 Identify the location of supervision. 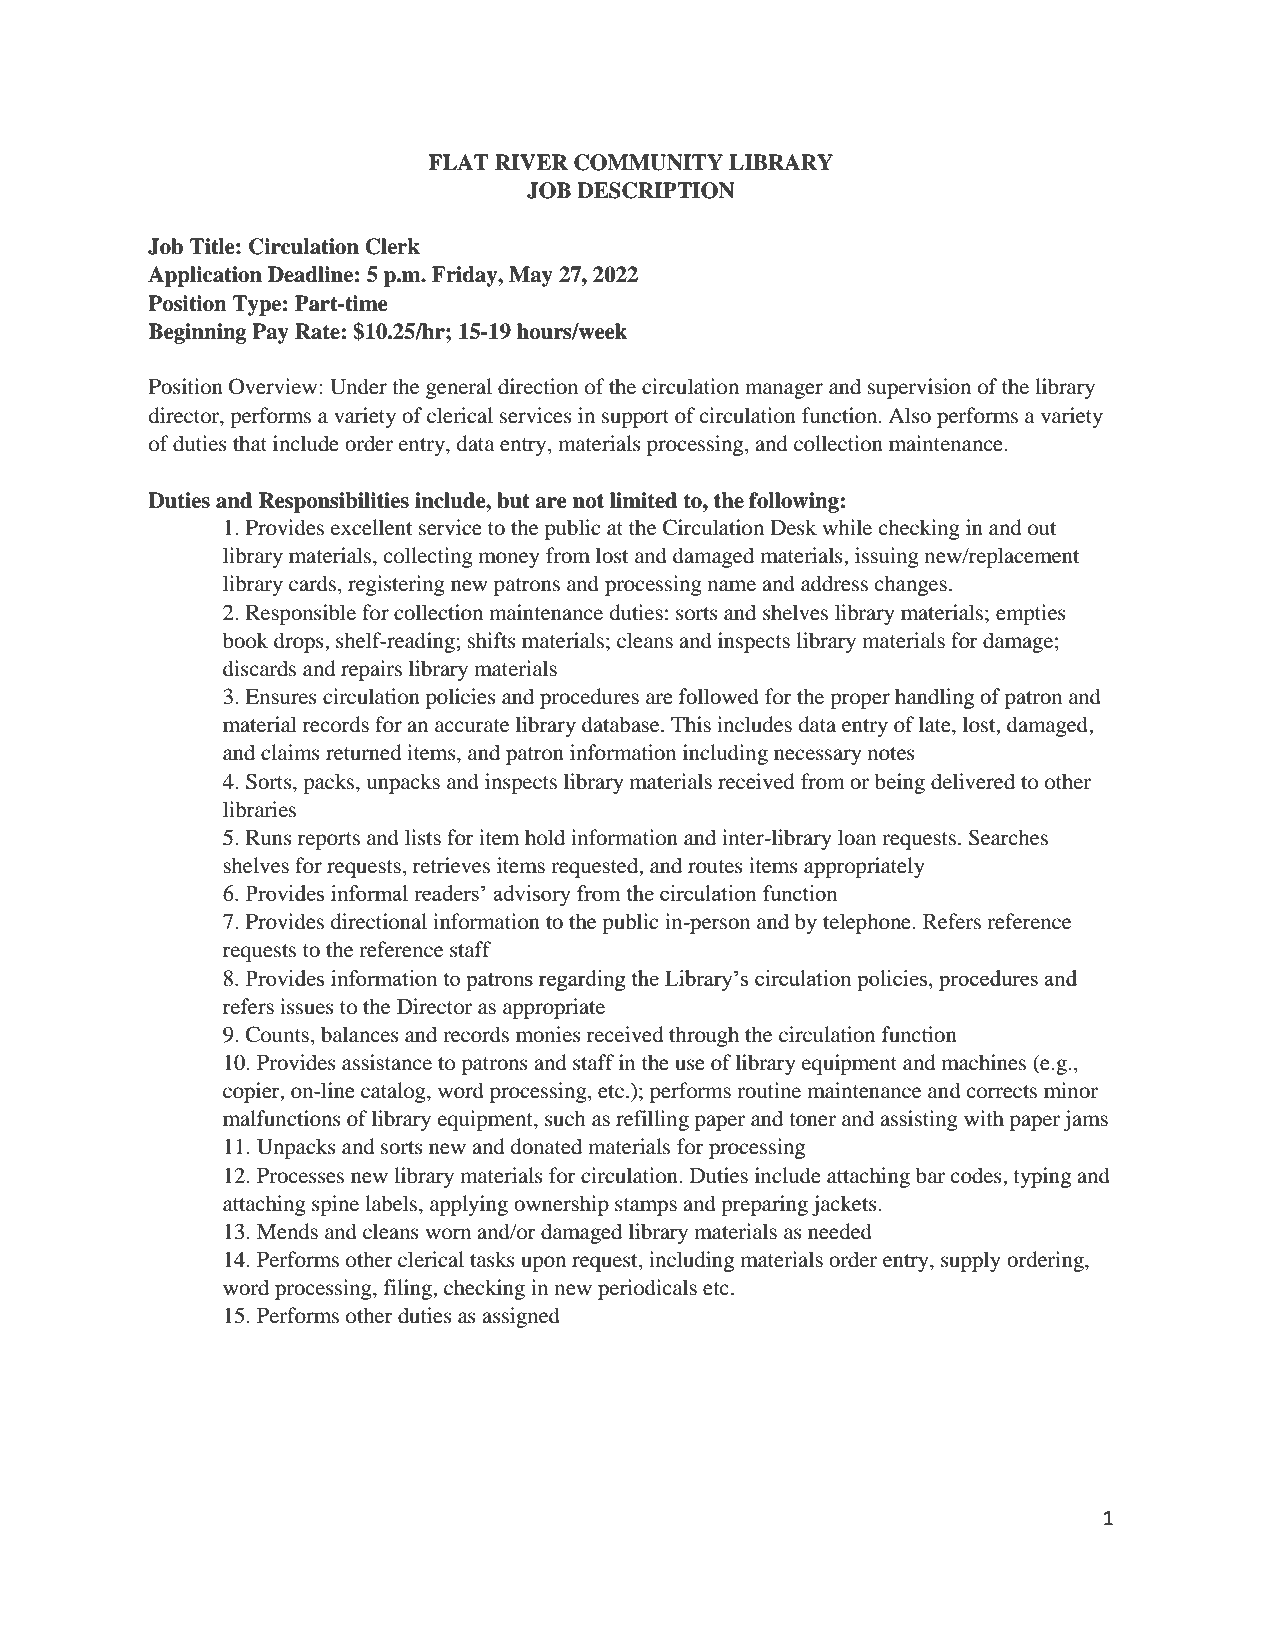
(919, 388).
